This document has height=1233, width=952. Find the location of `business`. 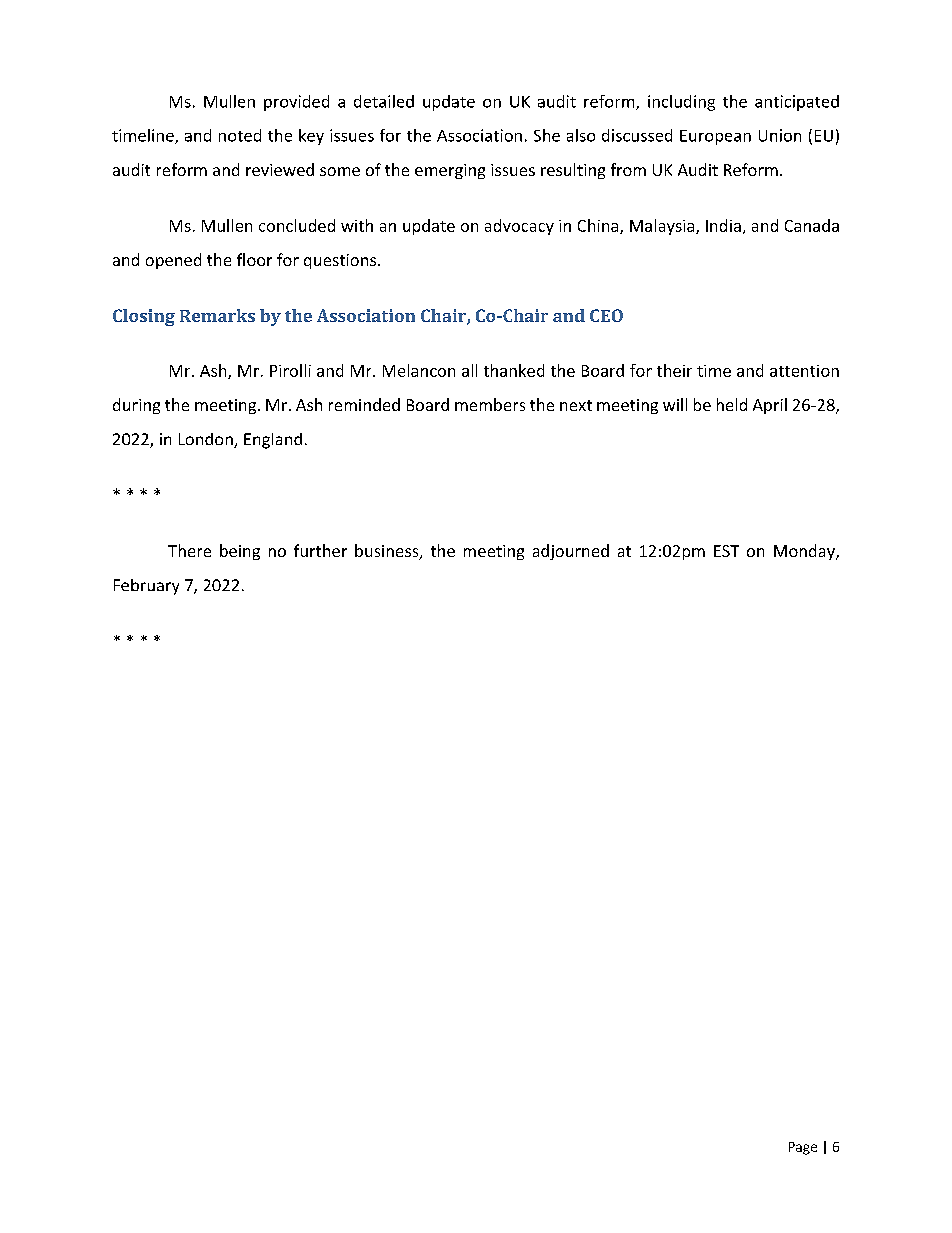

business is located at coordinates (388, 552).
